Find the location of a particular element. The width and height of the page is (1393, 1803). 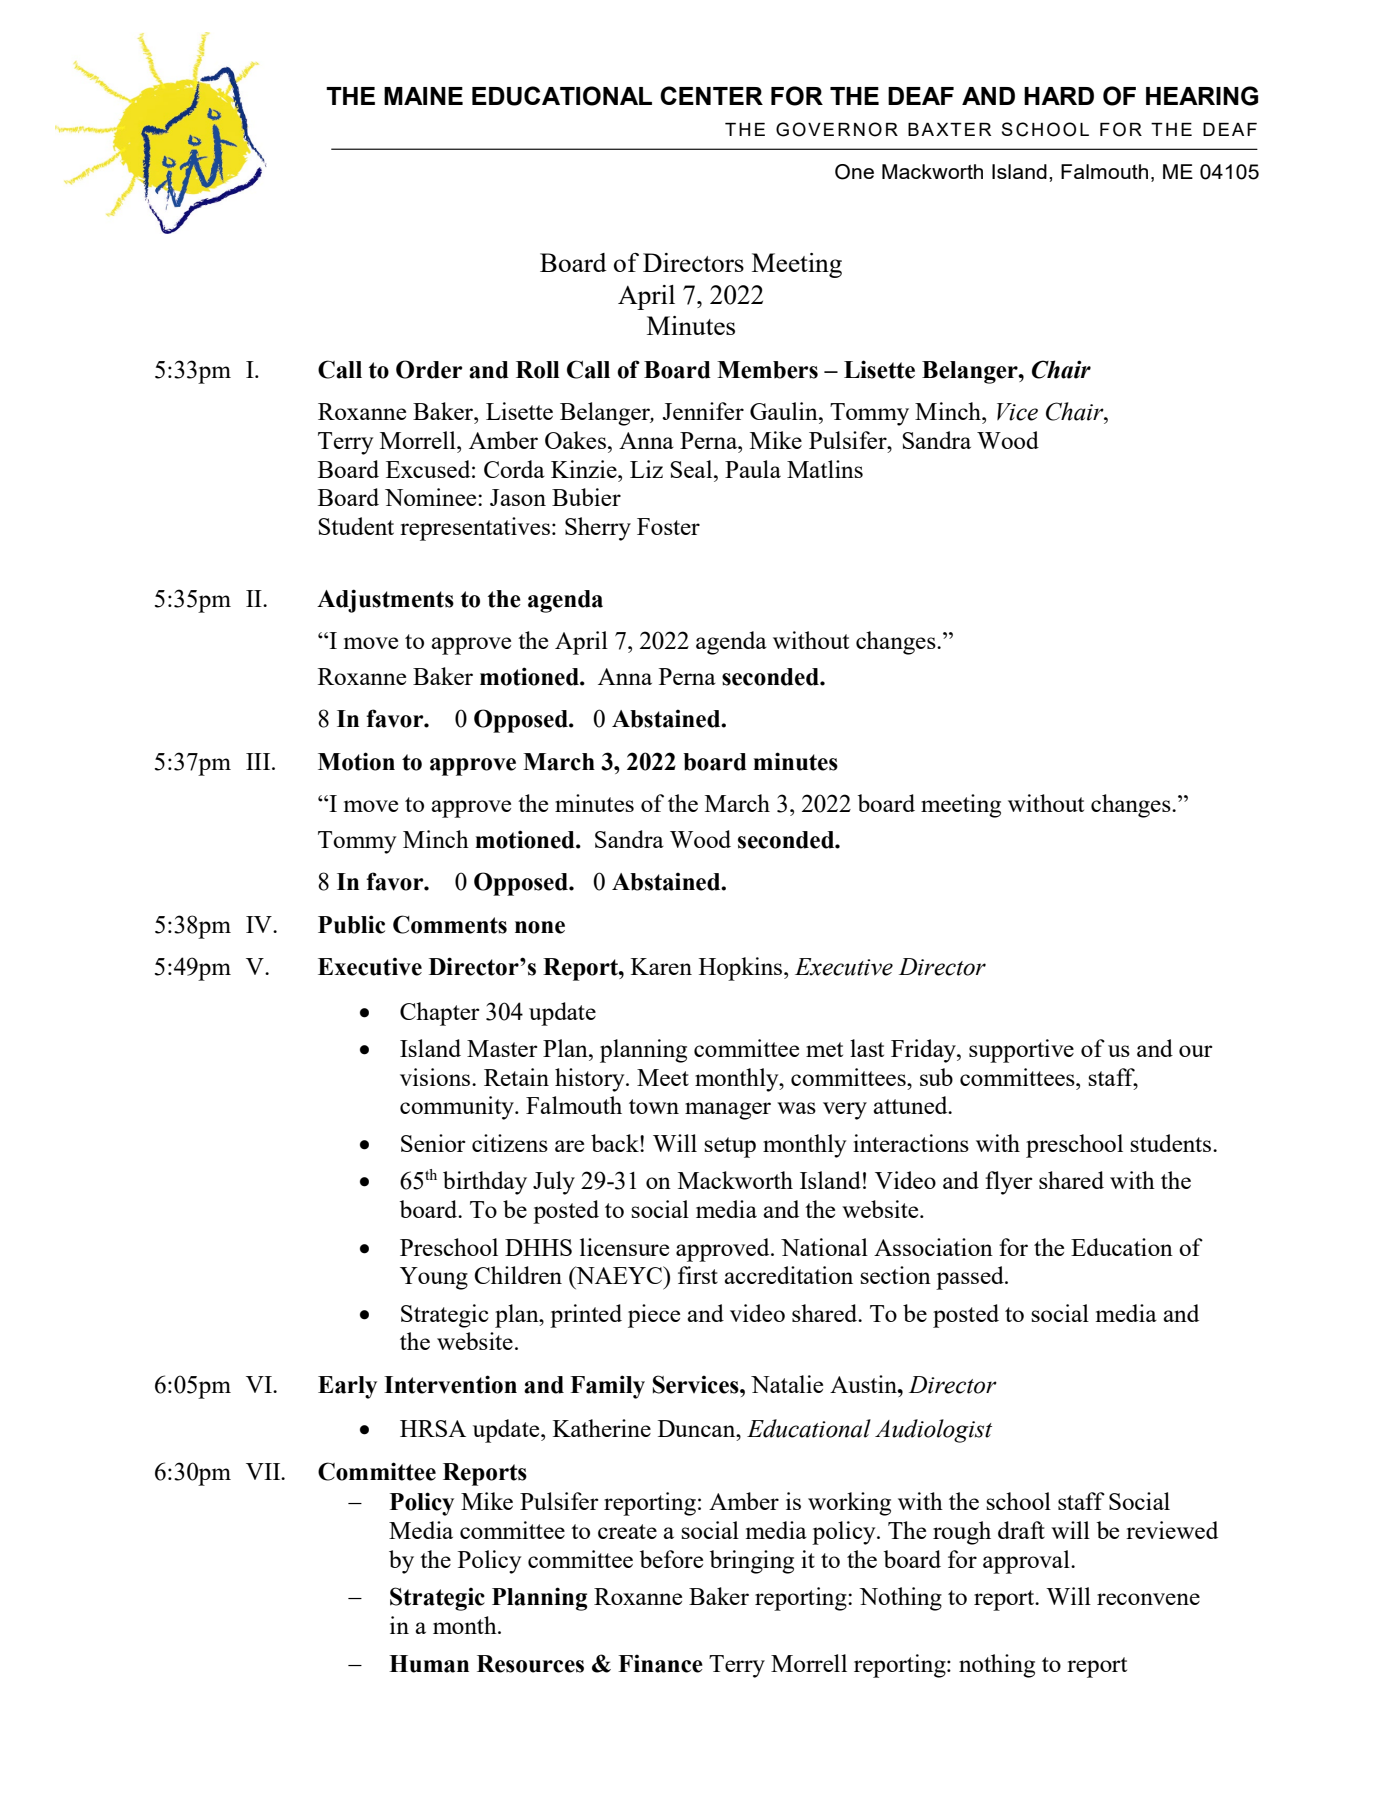

reconvene is located at coordinates (1148, 1599).
